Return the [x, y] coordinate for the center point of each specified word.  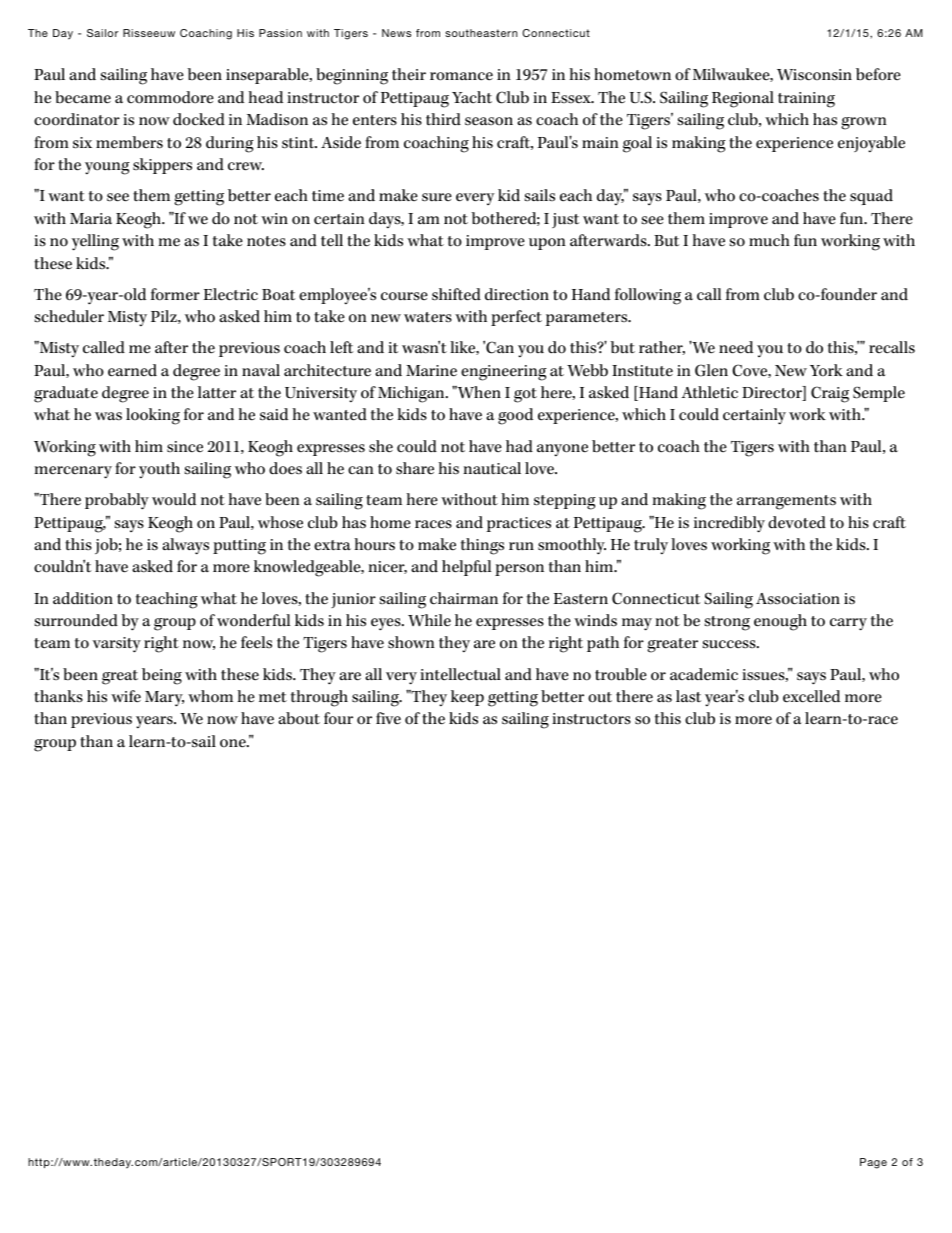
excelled [811, 696]
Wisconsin [814, 75]
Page [873, 1163]
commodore [170, 97]
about [299, 718]
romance [461, 76]
